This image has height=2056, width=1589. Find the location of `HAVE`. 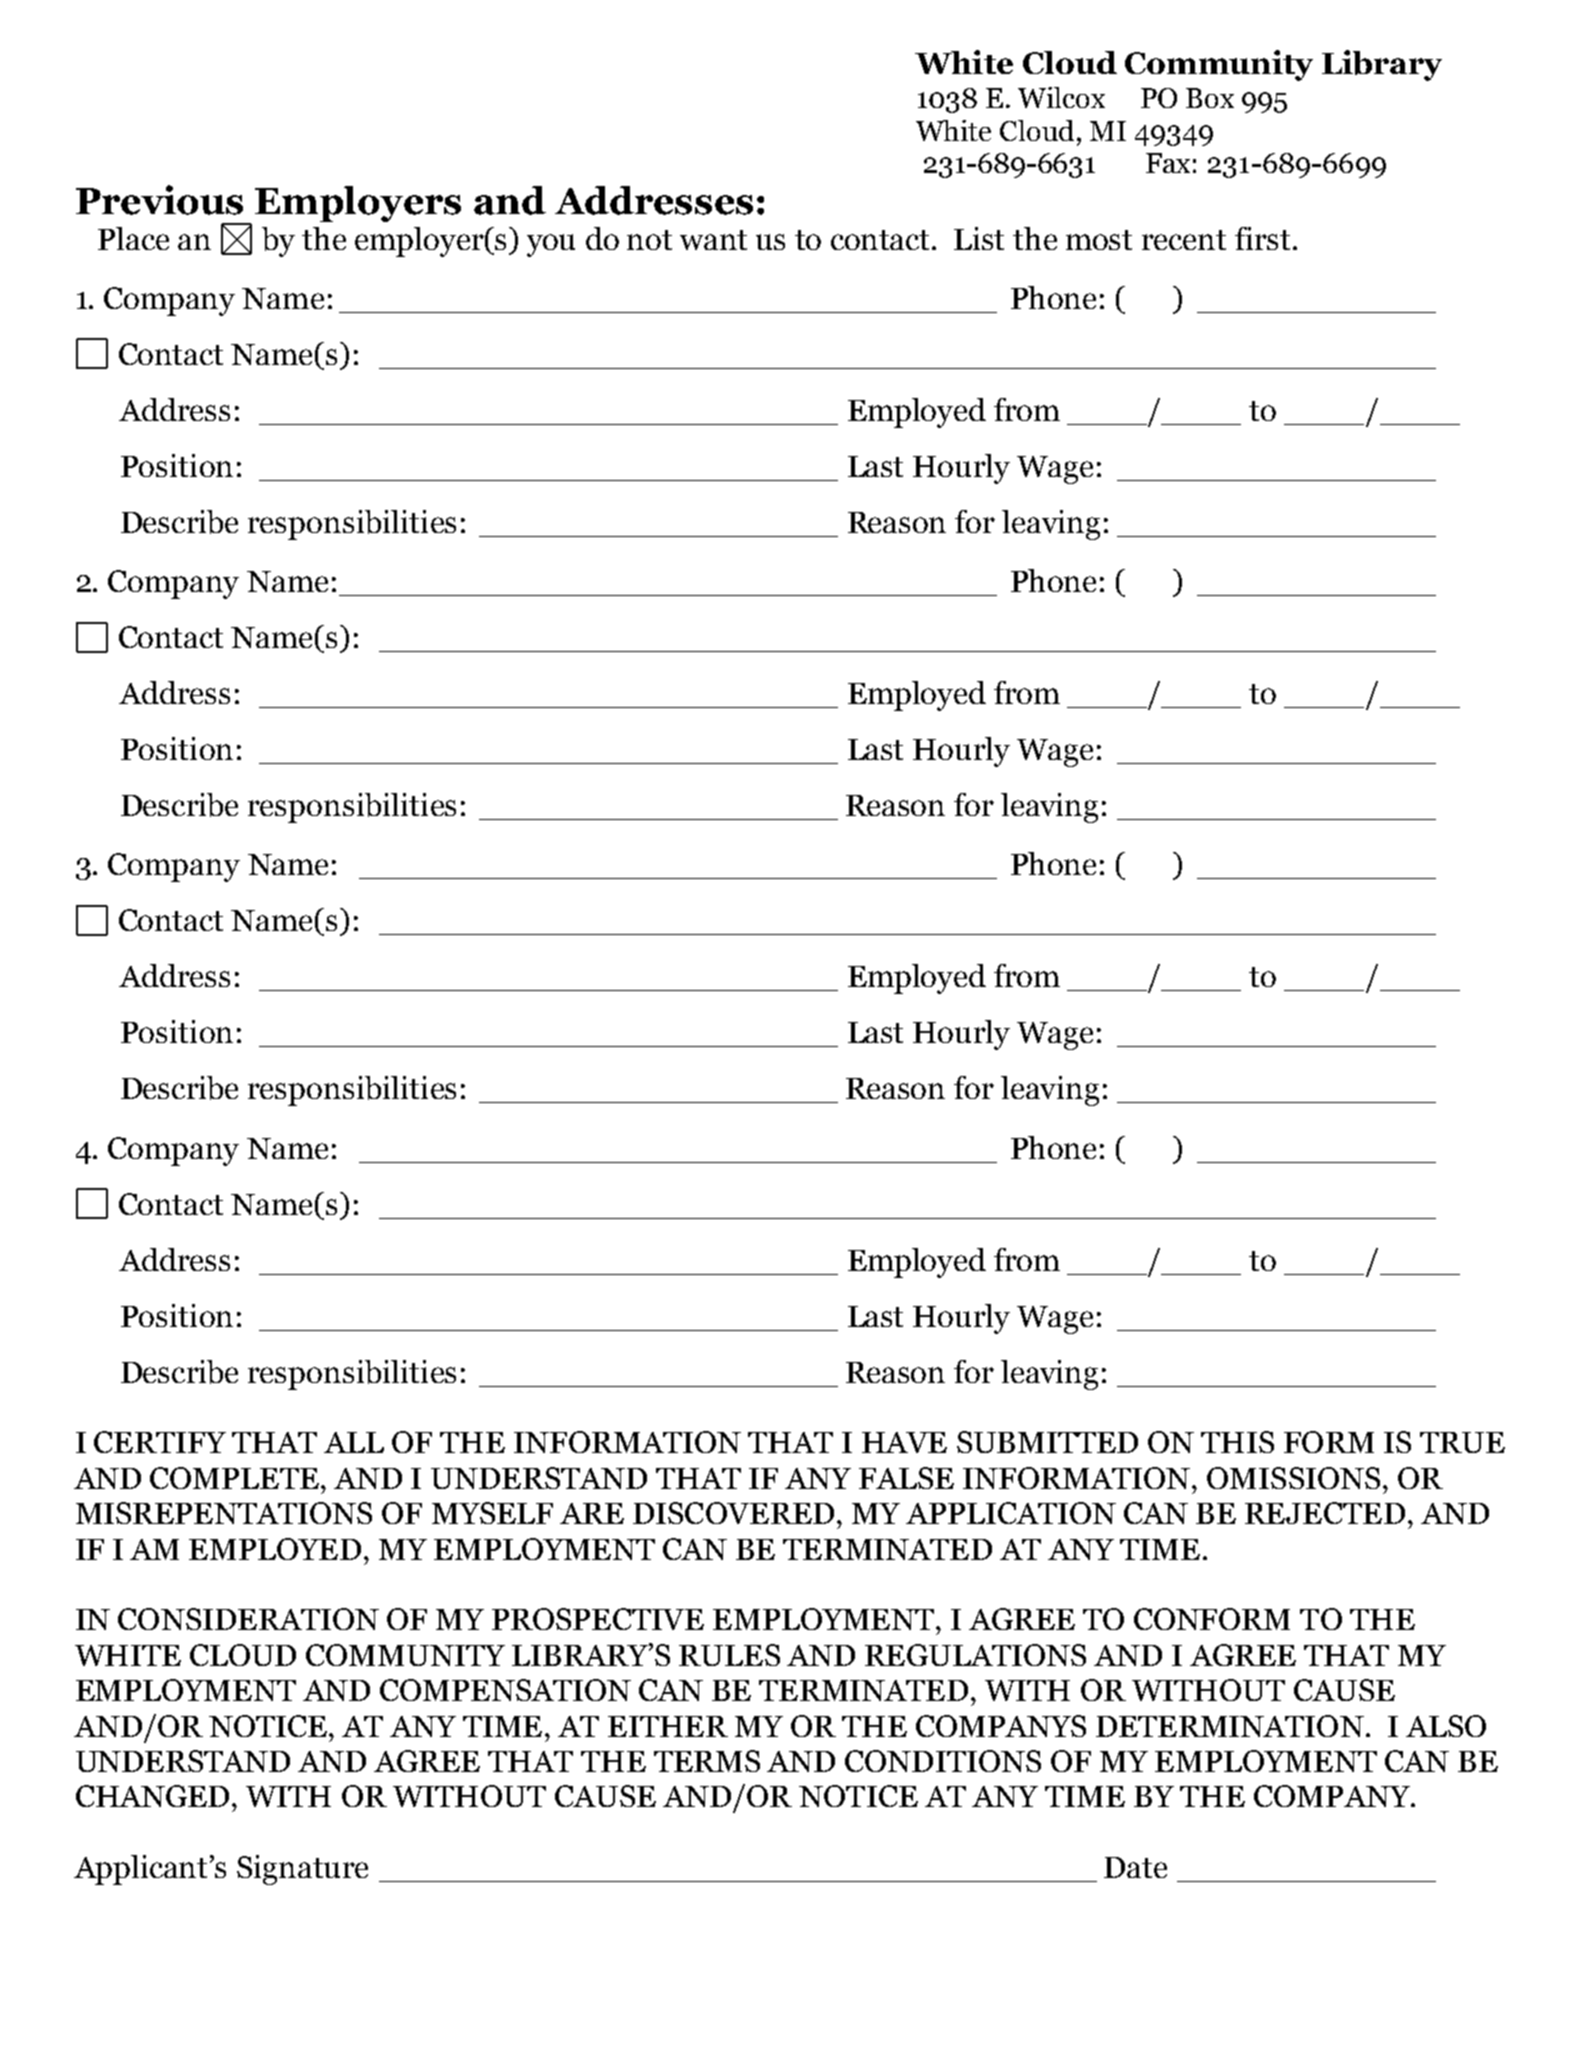

HAVE is located at coordinates (904, 1442).
